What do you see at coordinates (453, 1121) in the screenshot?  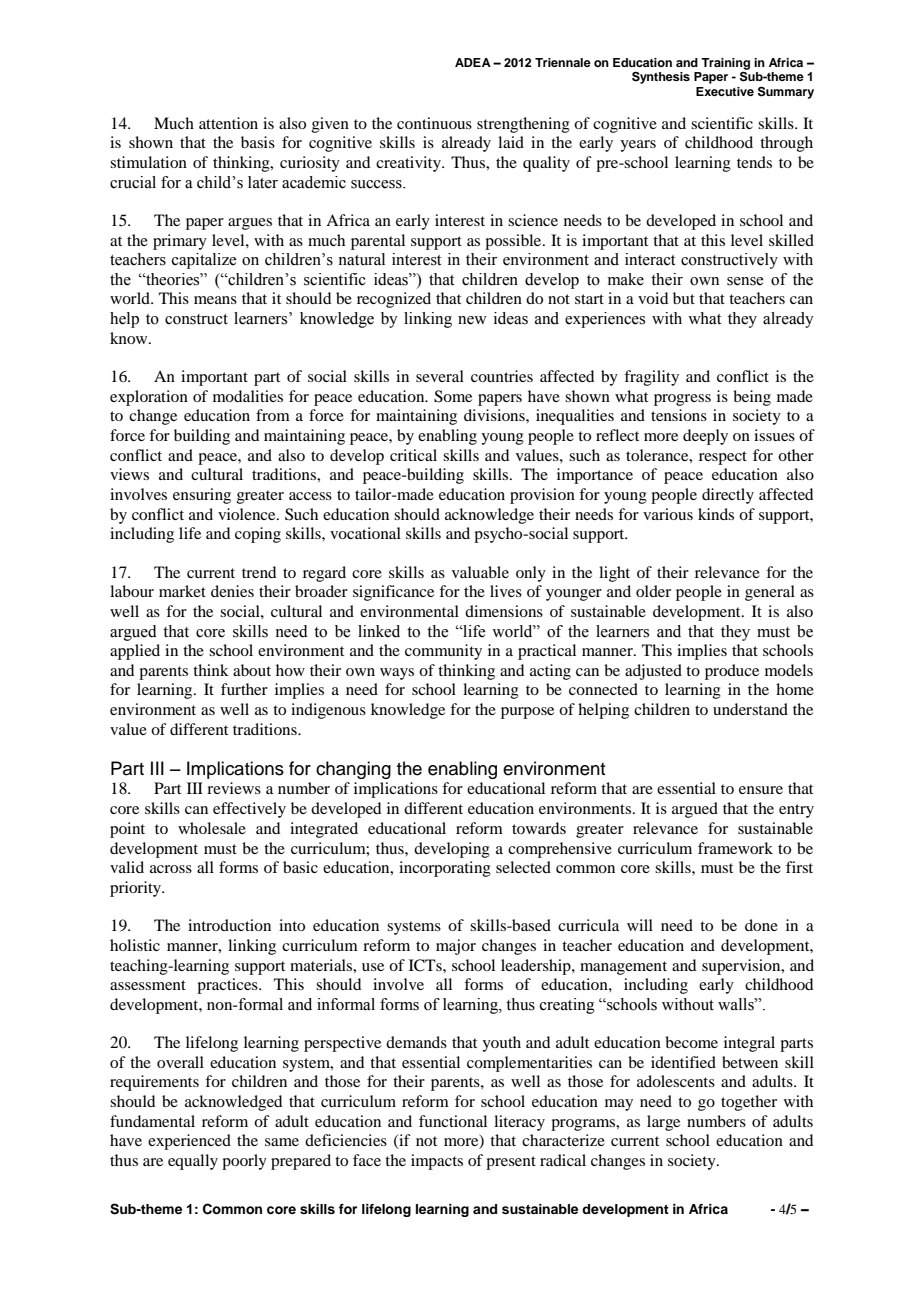 I see `functional` at bounding box center [453, 1121].
